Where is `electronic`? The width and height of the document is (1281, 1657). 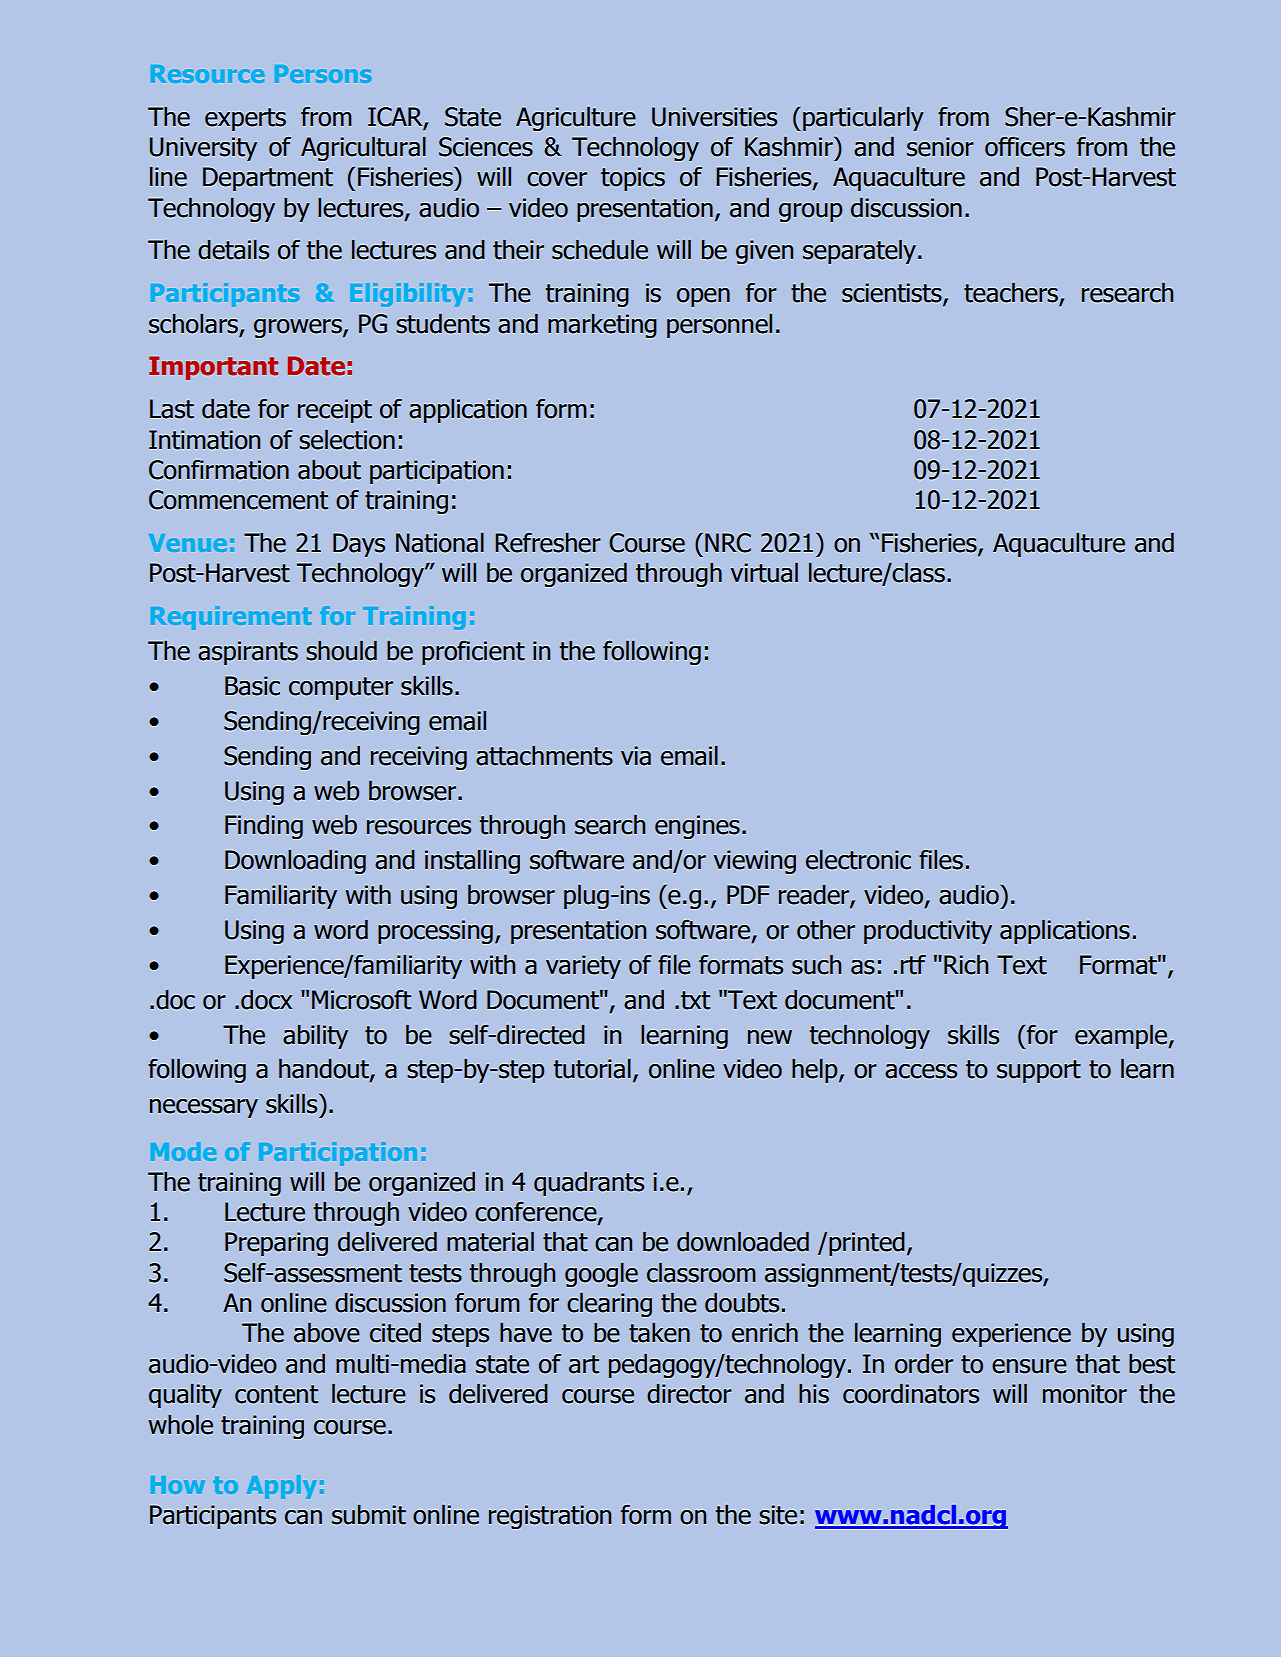 electronic is located at coordinates (858, 859).
